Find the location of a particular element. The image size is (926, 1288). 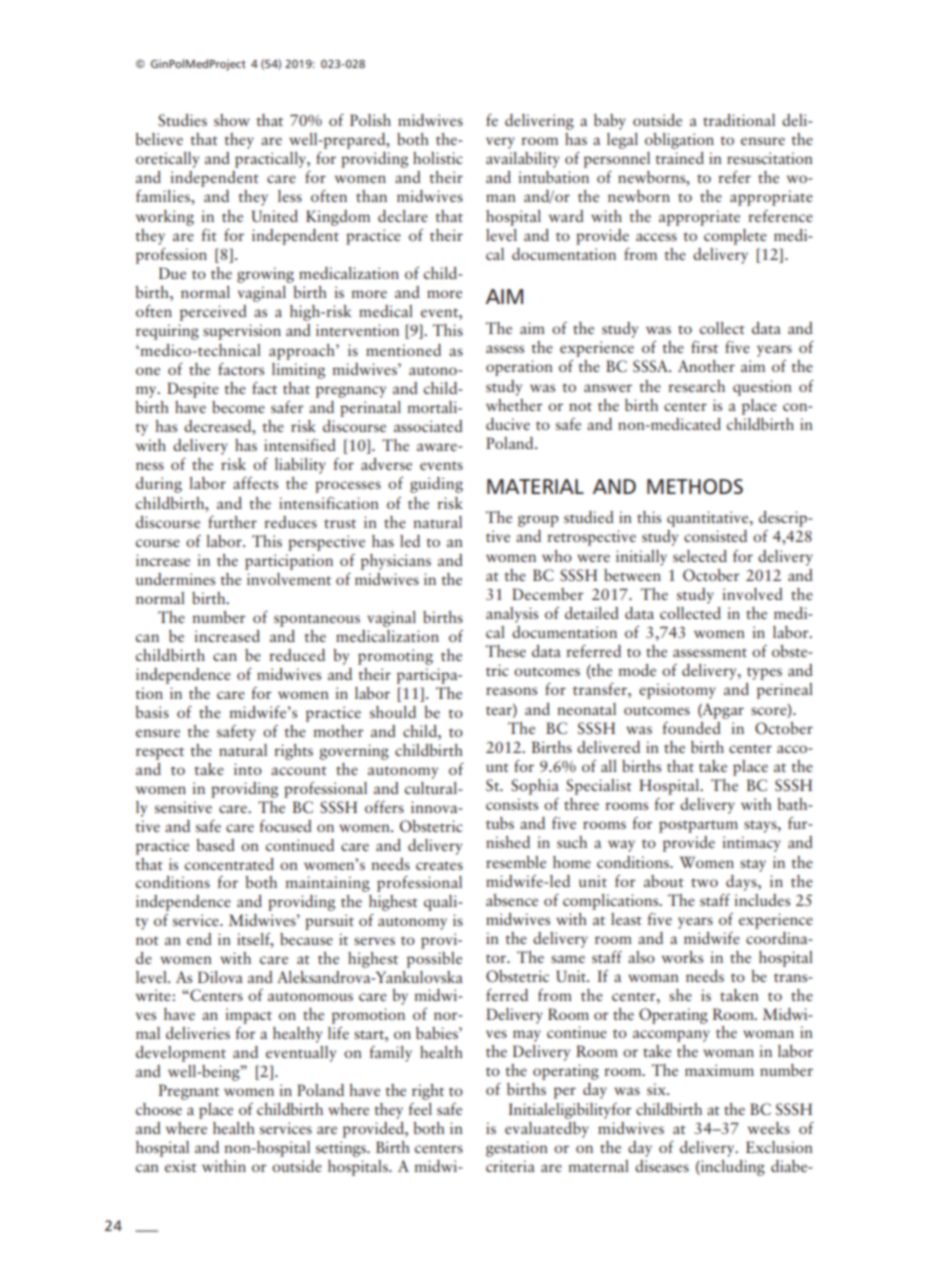

show is located at coordinates (232, 120).
